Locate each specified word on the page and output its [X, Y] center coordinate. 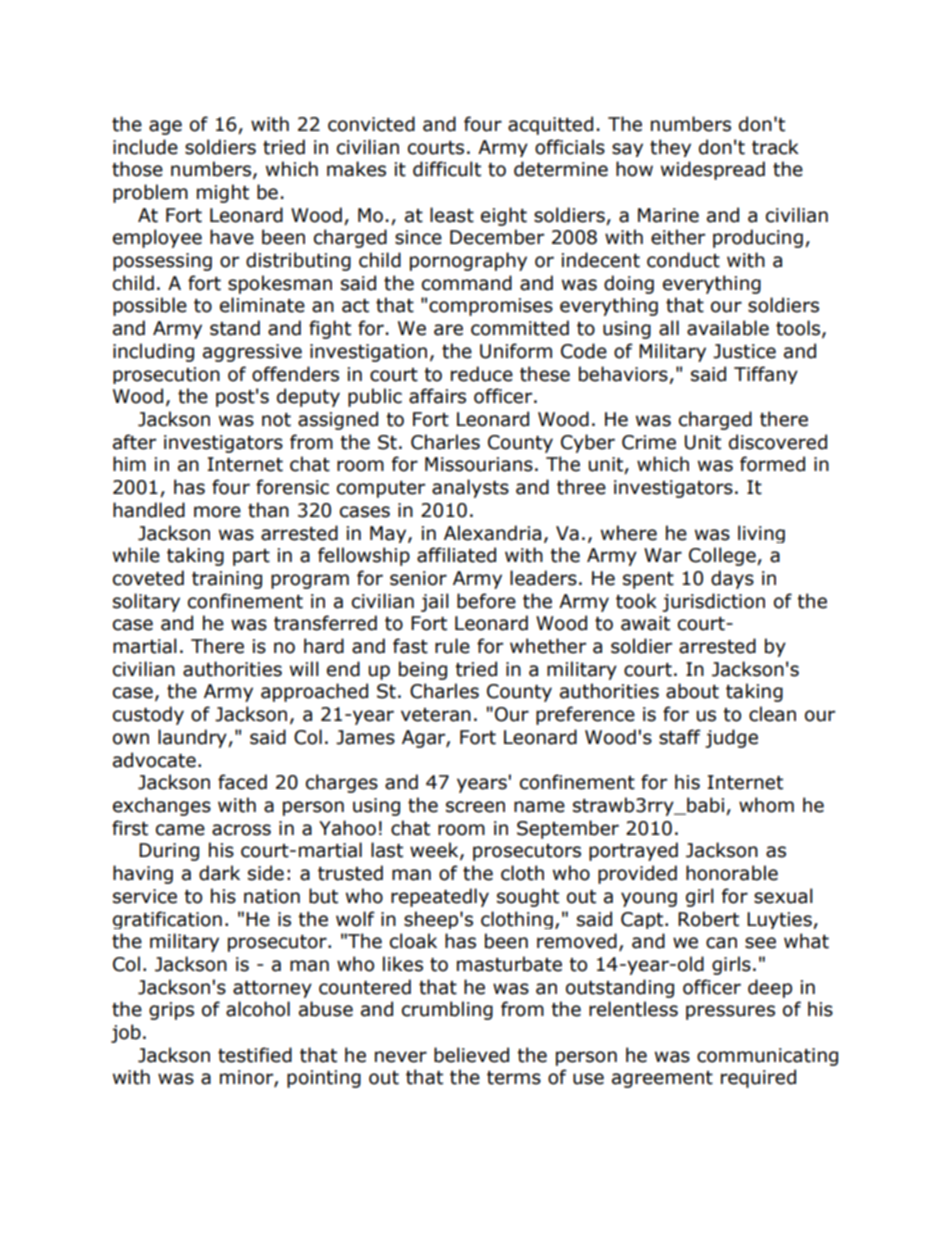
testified [255, 1055]
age [165, 127]
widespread [713, 170]
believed [471, 1055]
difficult [447, 169]
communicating [767, 1057]
